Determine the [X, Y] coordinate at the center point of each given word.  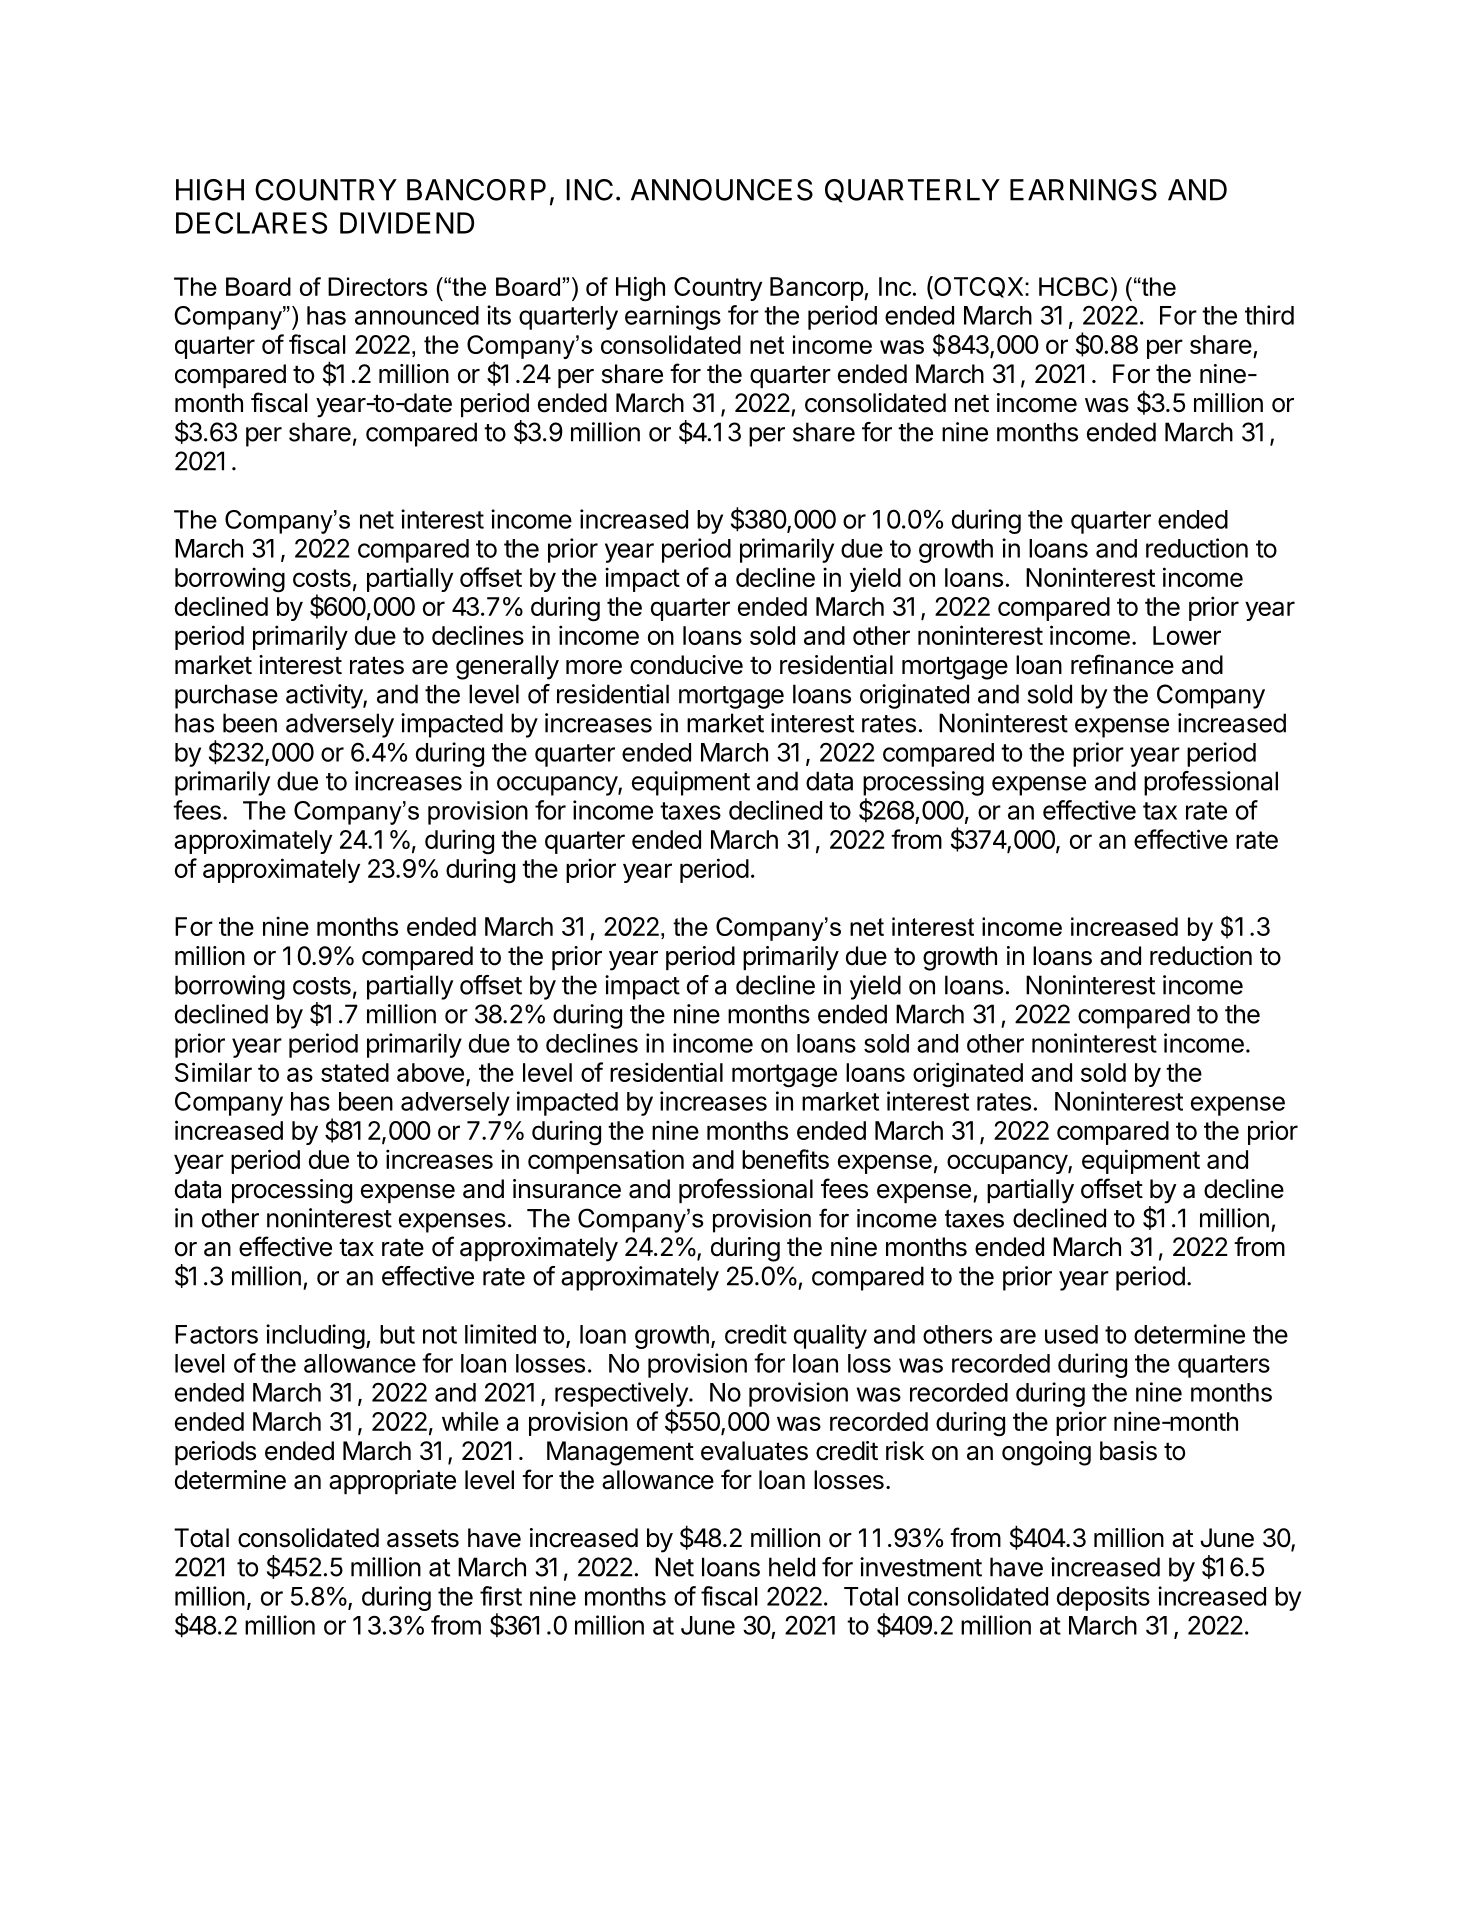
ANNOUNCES [722, 190]
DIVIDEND [407, 223]
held [792, 1567]
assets [423, 1538]
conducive [686, 665]
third [1269, 315]
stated [355, 1072]
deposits [1103, 1598]
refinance [1122, 664]
